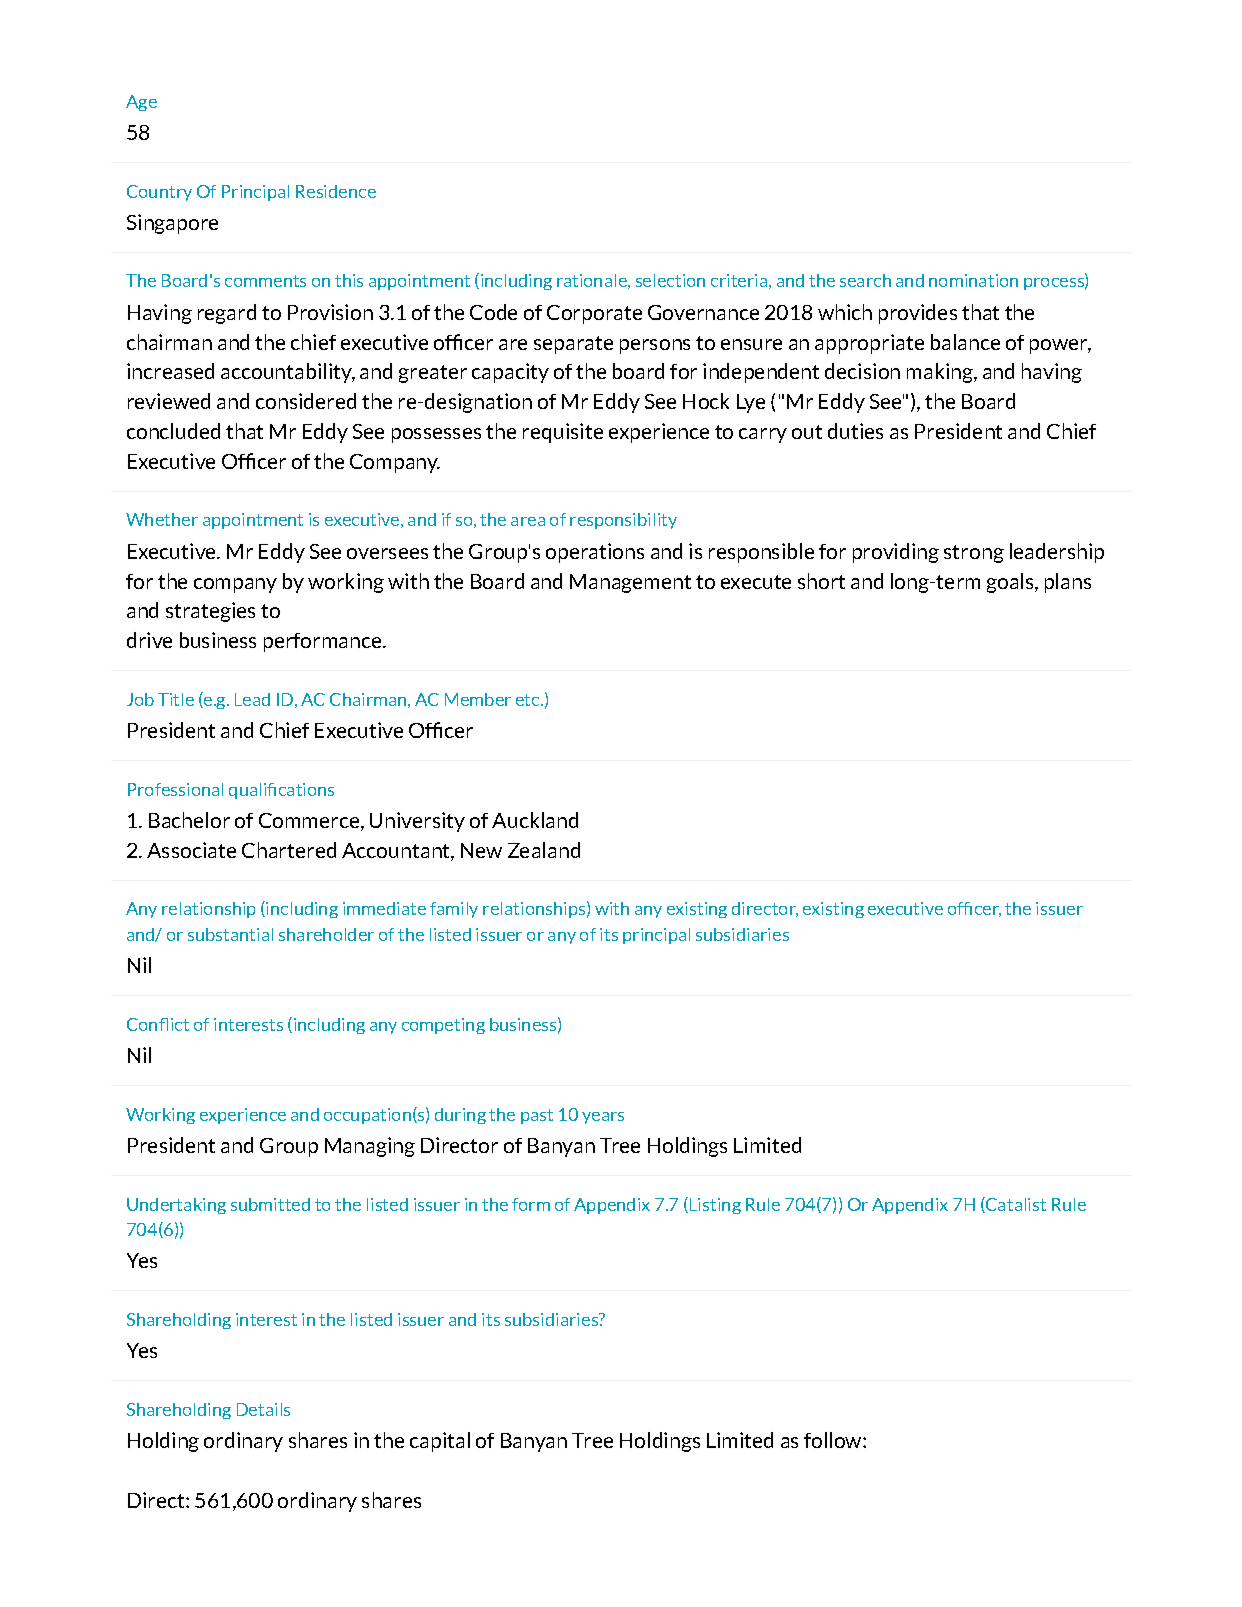 Image resolution: width=1242 pixels, height=1607 pixels. I want to click on Auckland, so click(535, 820).
